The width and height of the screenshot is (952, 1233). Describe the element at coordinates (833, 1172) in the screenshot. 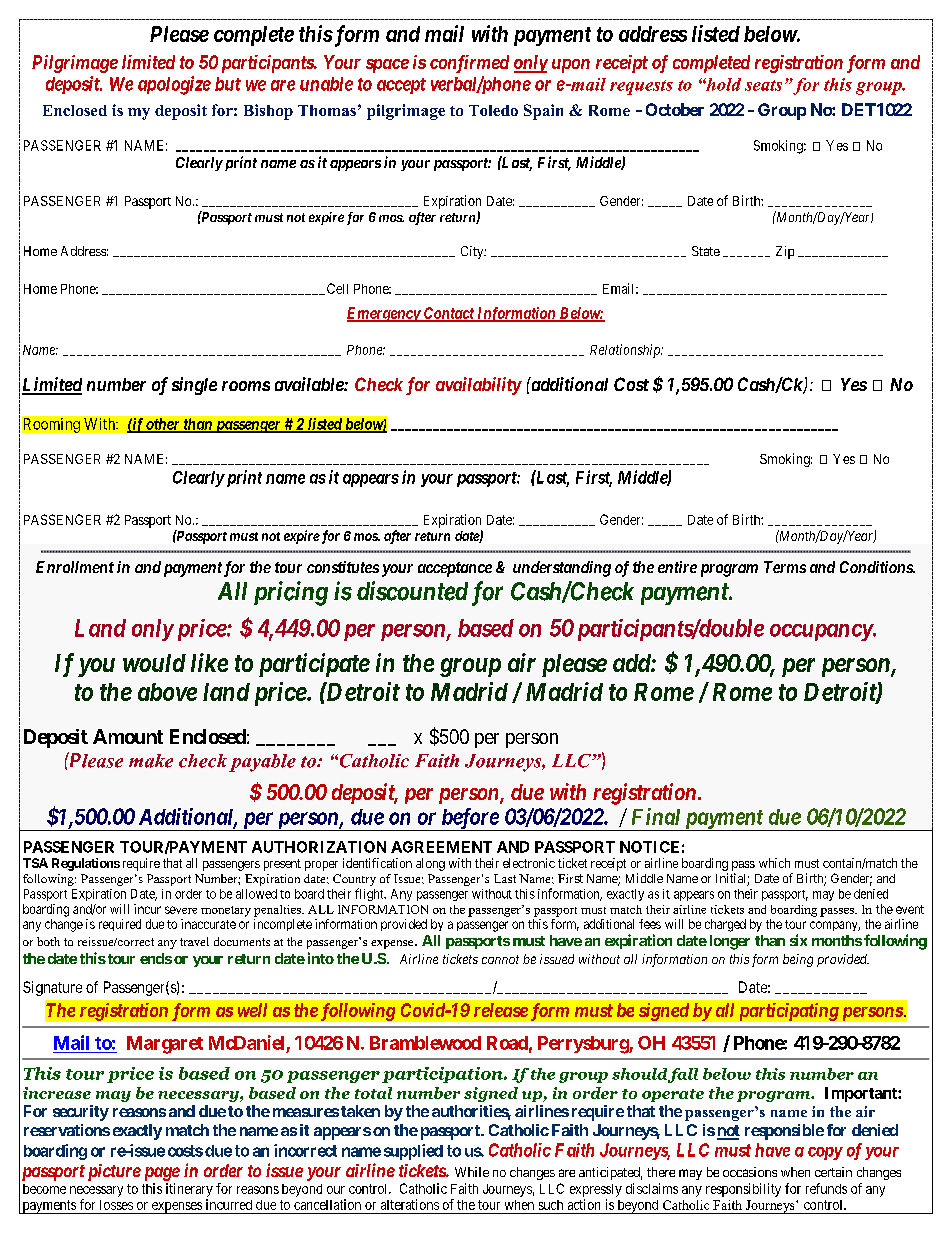

I see `certain` at that location.
